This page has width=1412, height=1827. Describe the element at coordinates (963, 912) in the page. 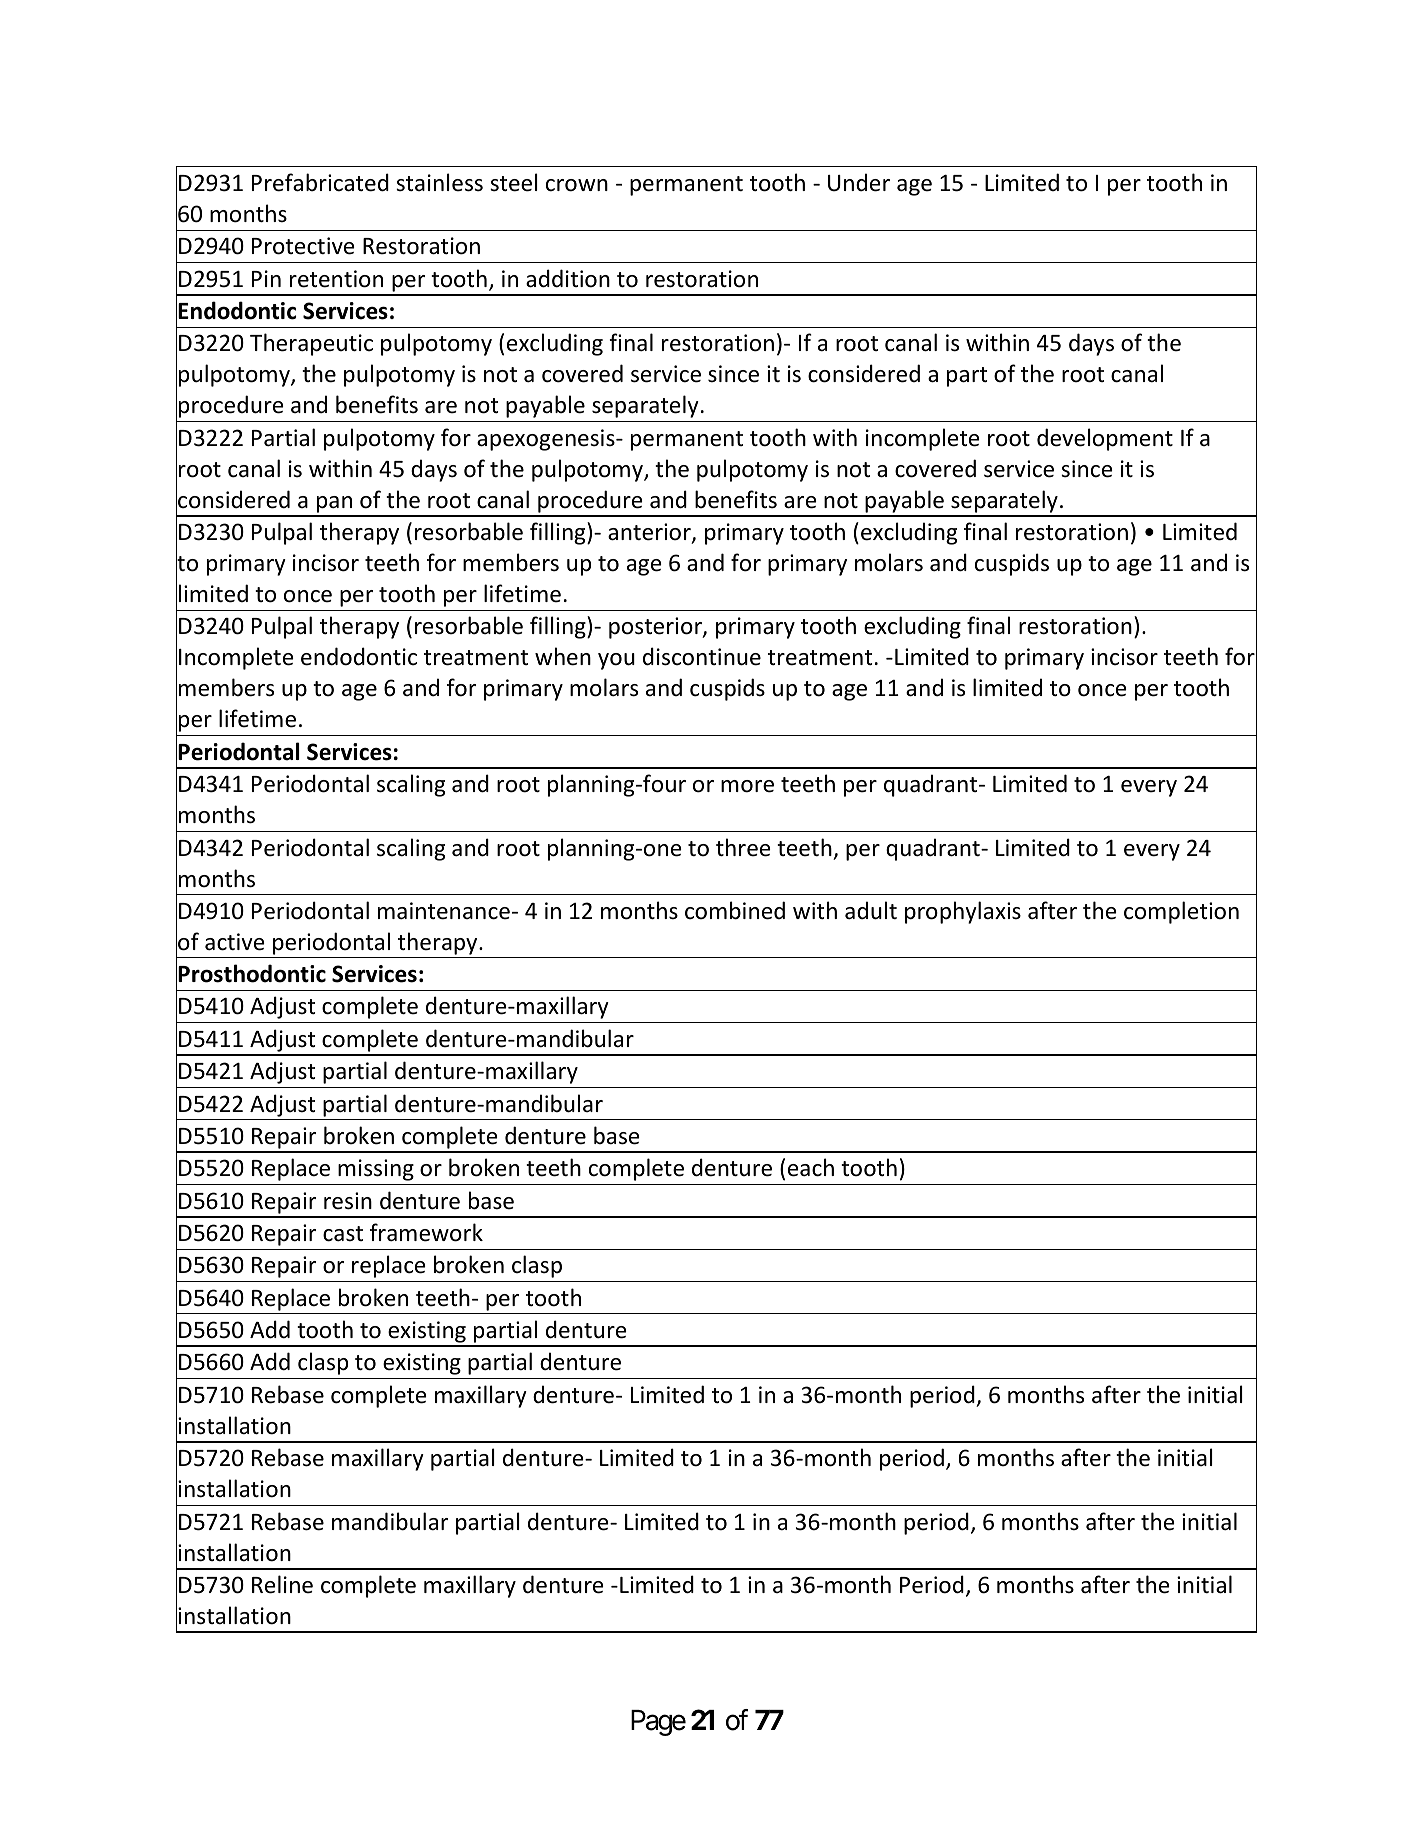

I see `prophylaxis` at that location.
